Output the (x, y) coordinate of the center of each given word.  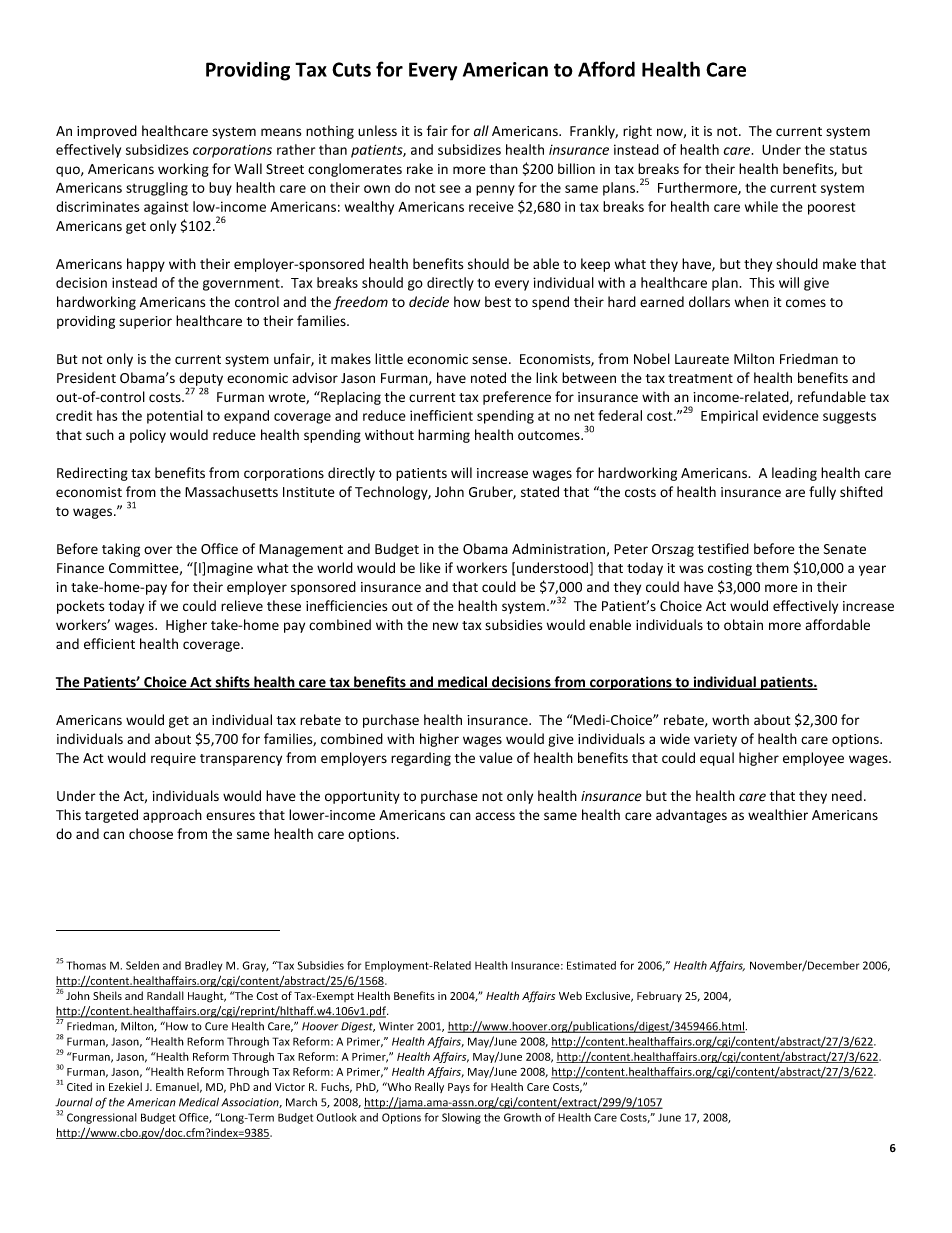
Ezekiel (125, 1086)
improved (107, 132)
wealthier (778, 814)
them (772, 567)
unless (377, 131)
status (848, 150)
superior (145, 322)
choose (151, 834)
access (495, 816)
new (445, 626)
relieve (242, 606)
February (659, 996)
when (752, 302)
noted (488, 378)
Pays (459, 1088)
